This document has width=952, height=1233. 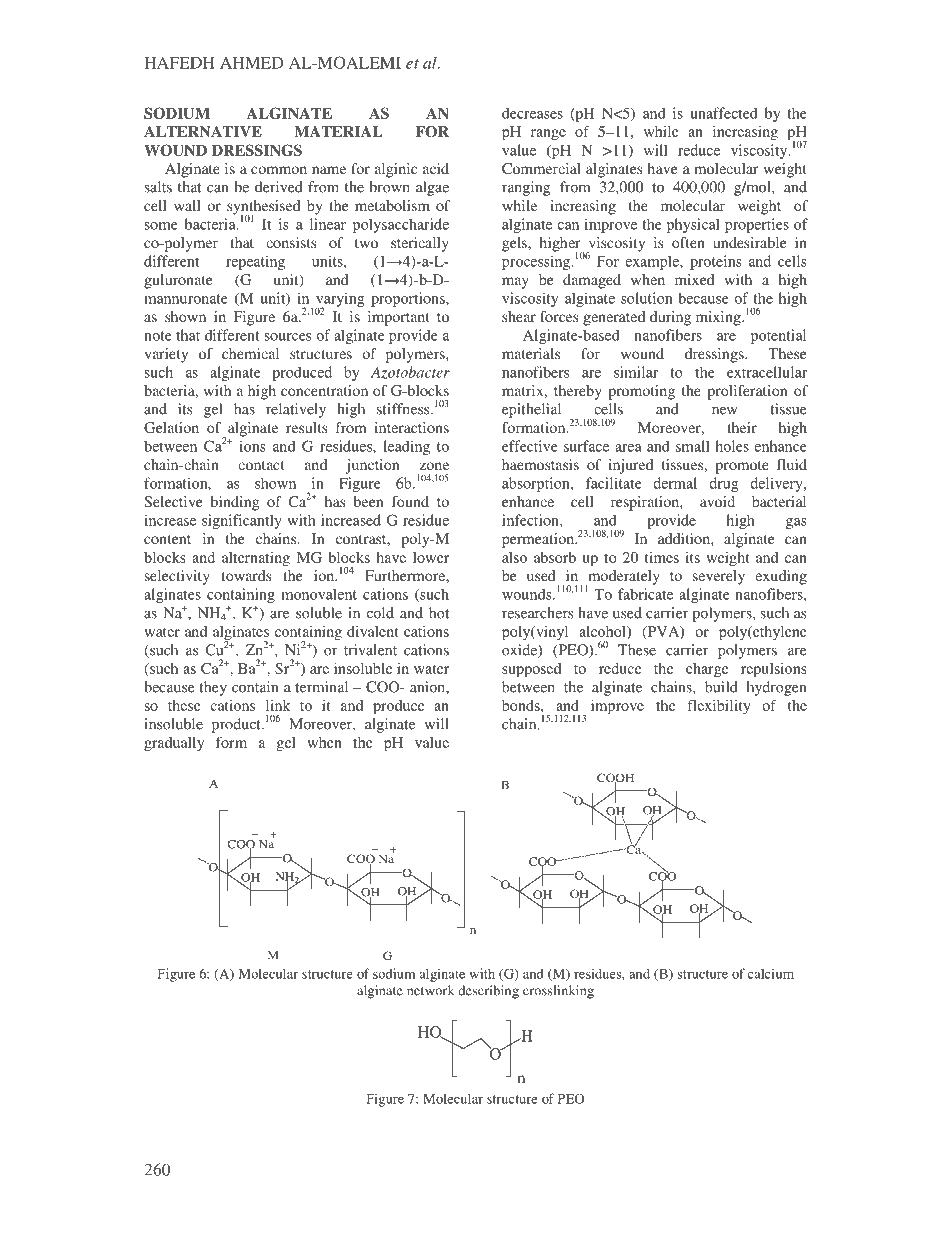 I want to click on severely, so click(x=719, y=577).
